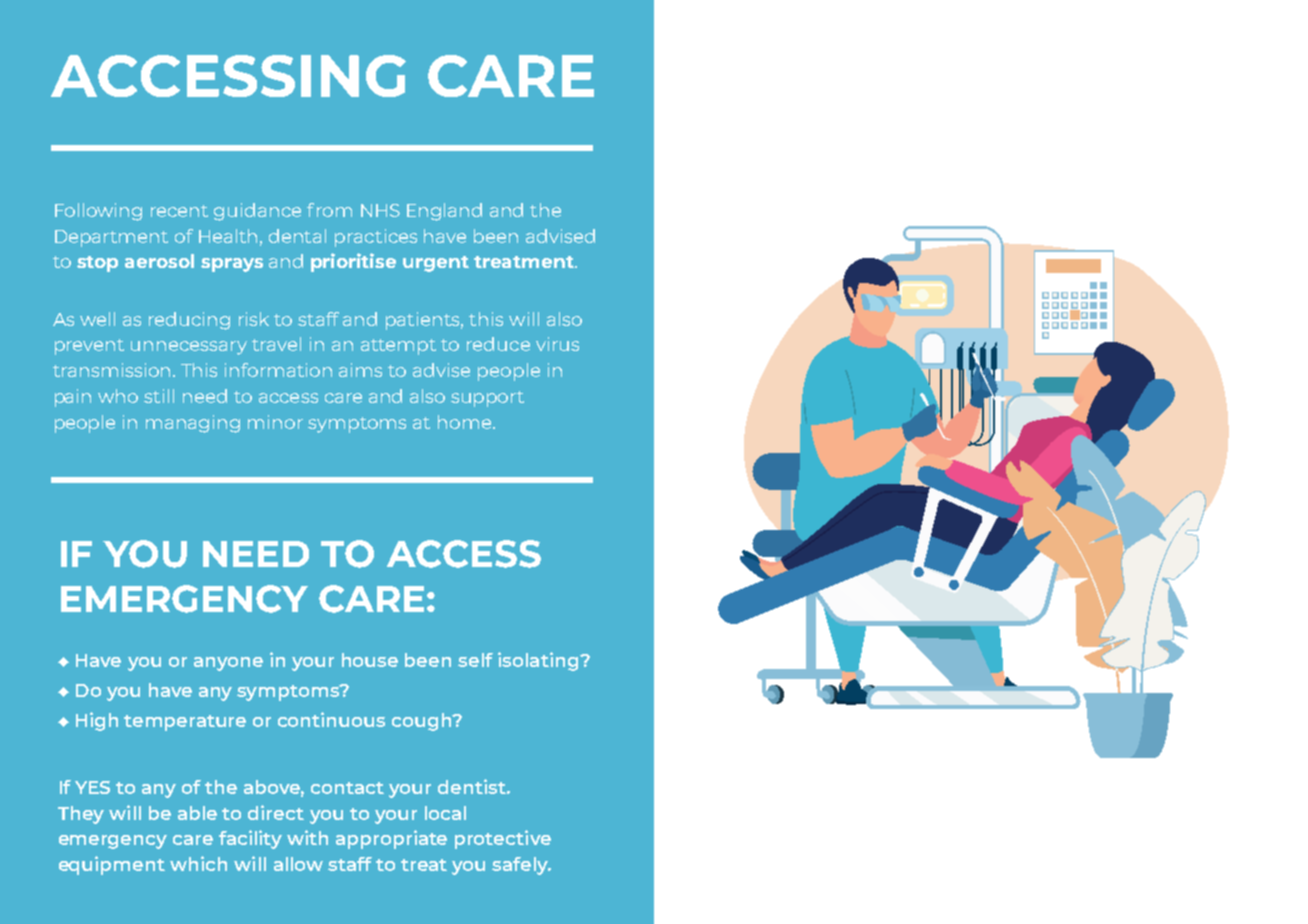  What do you see at coordinates (464, 422) in the screenshot?
I see `home` at bounding box center [464, 422].
